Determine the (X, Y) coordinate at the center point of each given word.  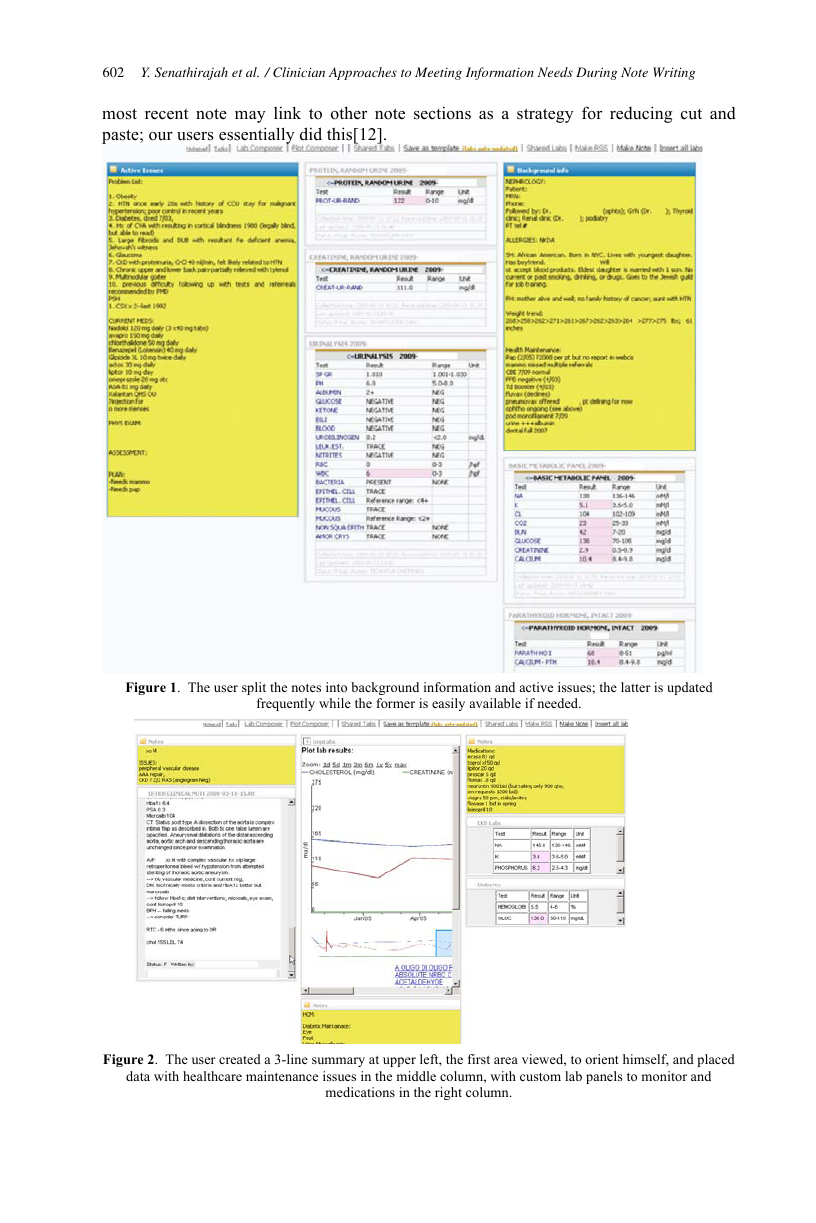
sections (442, 113)
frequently (286, 704)
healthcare (212, 1076)
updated (690, 688)
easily (448, 704)
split (254, 688)
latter (635, 687)
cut (691, 114)
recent (166, 114)
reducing (641, 114)
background (385, 688)
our (161, 136)
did (311, 134)
